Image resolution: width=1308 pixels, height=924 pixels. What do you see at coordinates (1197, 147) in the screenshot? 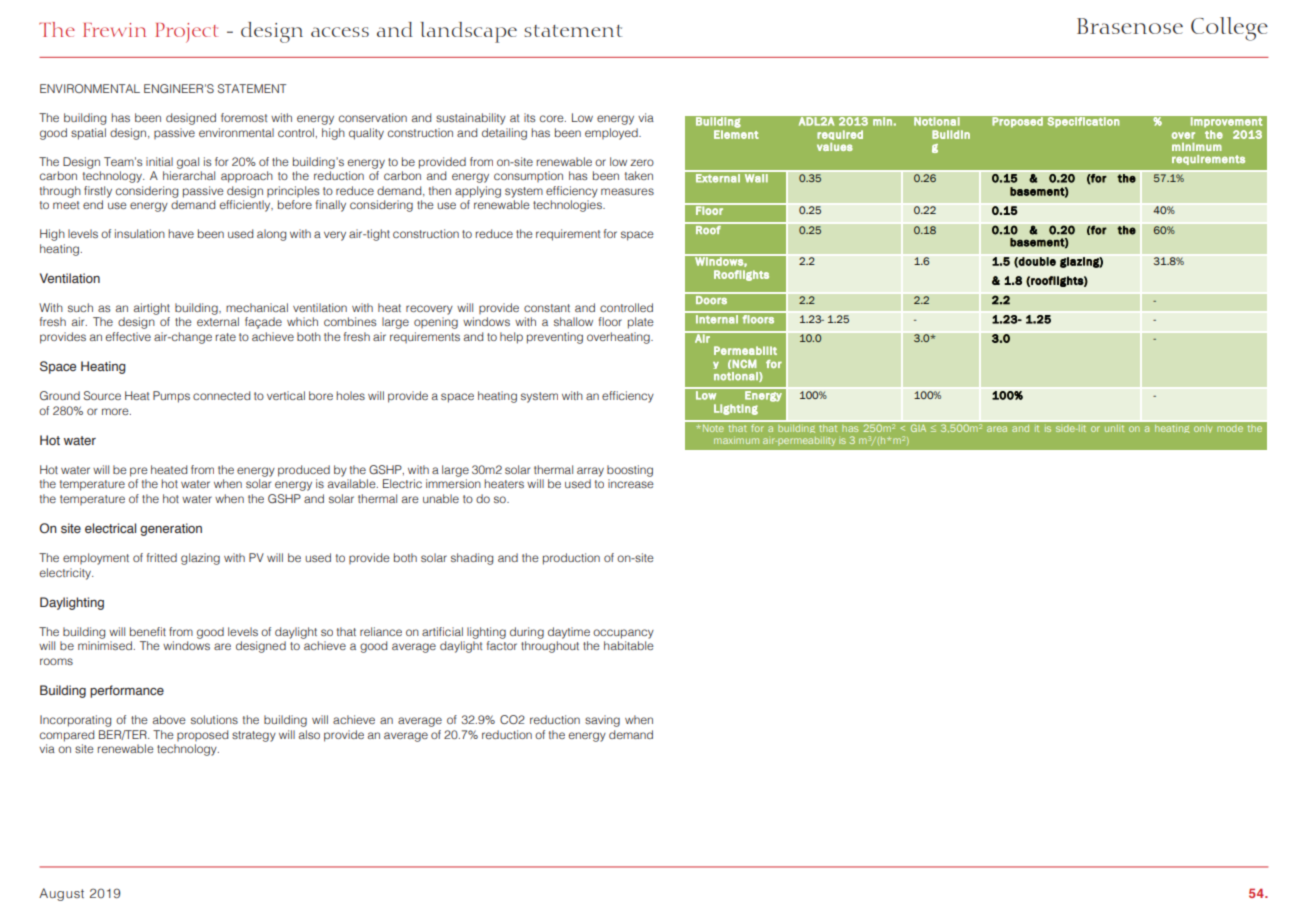
I see `minimum` at bounding box center [1197, 147].
